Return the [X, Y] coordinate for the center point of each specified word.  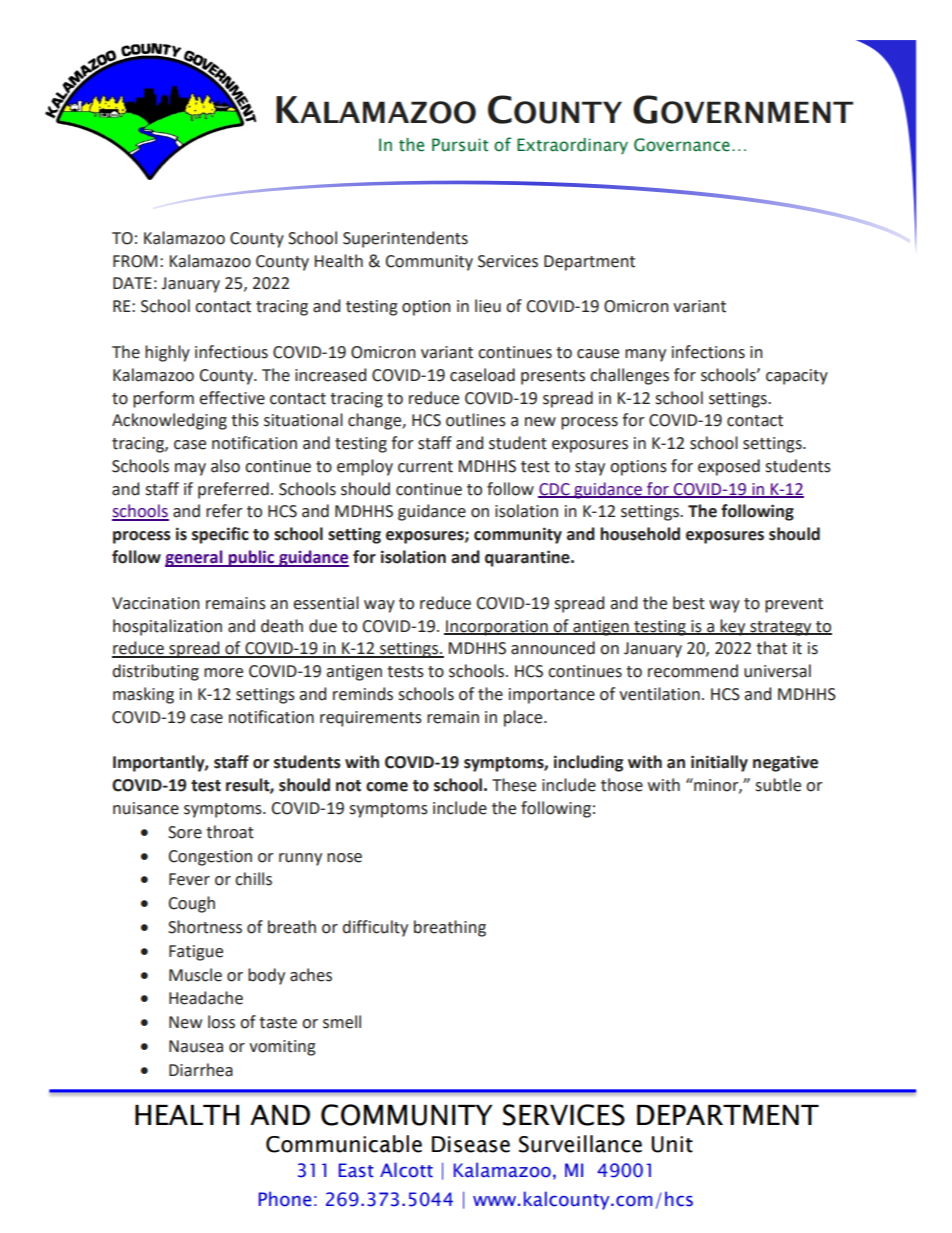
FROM [135, 261]
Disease [471, 1144]
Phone [285, 1199]
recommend [693, 671]
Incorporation [497, 628]
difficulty [375, 928]
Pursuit [460, 145]
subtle [778, 785]
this [245, 420]
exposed [729, 467]
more [223, 673]
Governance [682, 145]
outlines [476, 420]
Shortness [205, 927]
